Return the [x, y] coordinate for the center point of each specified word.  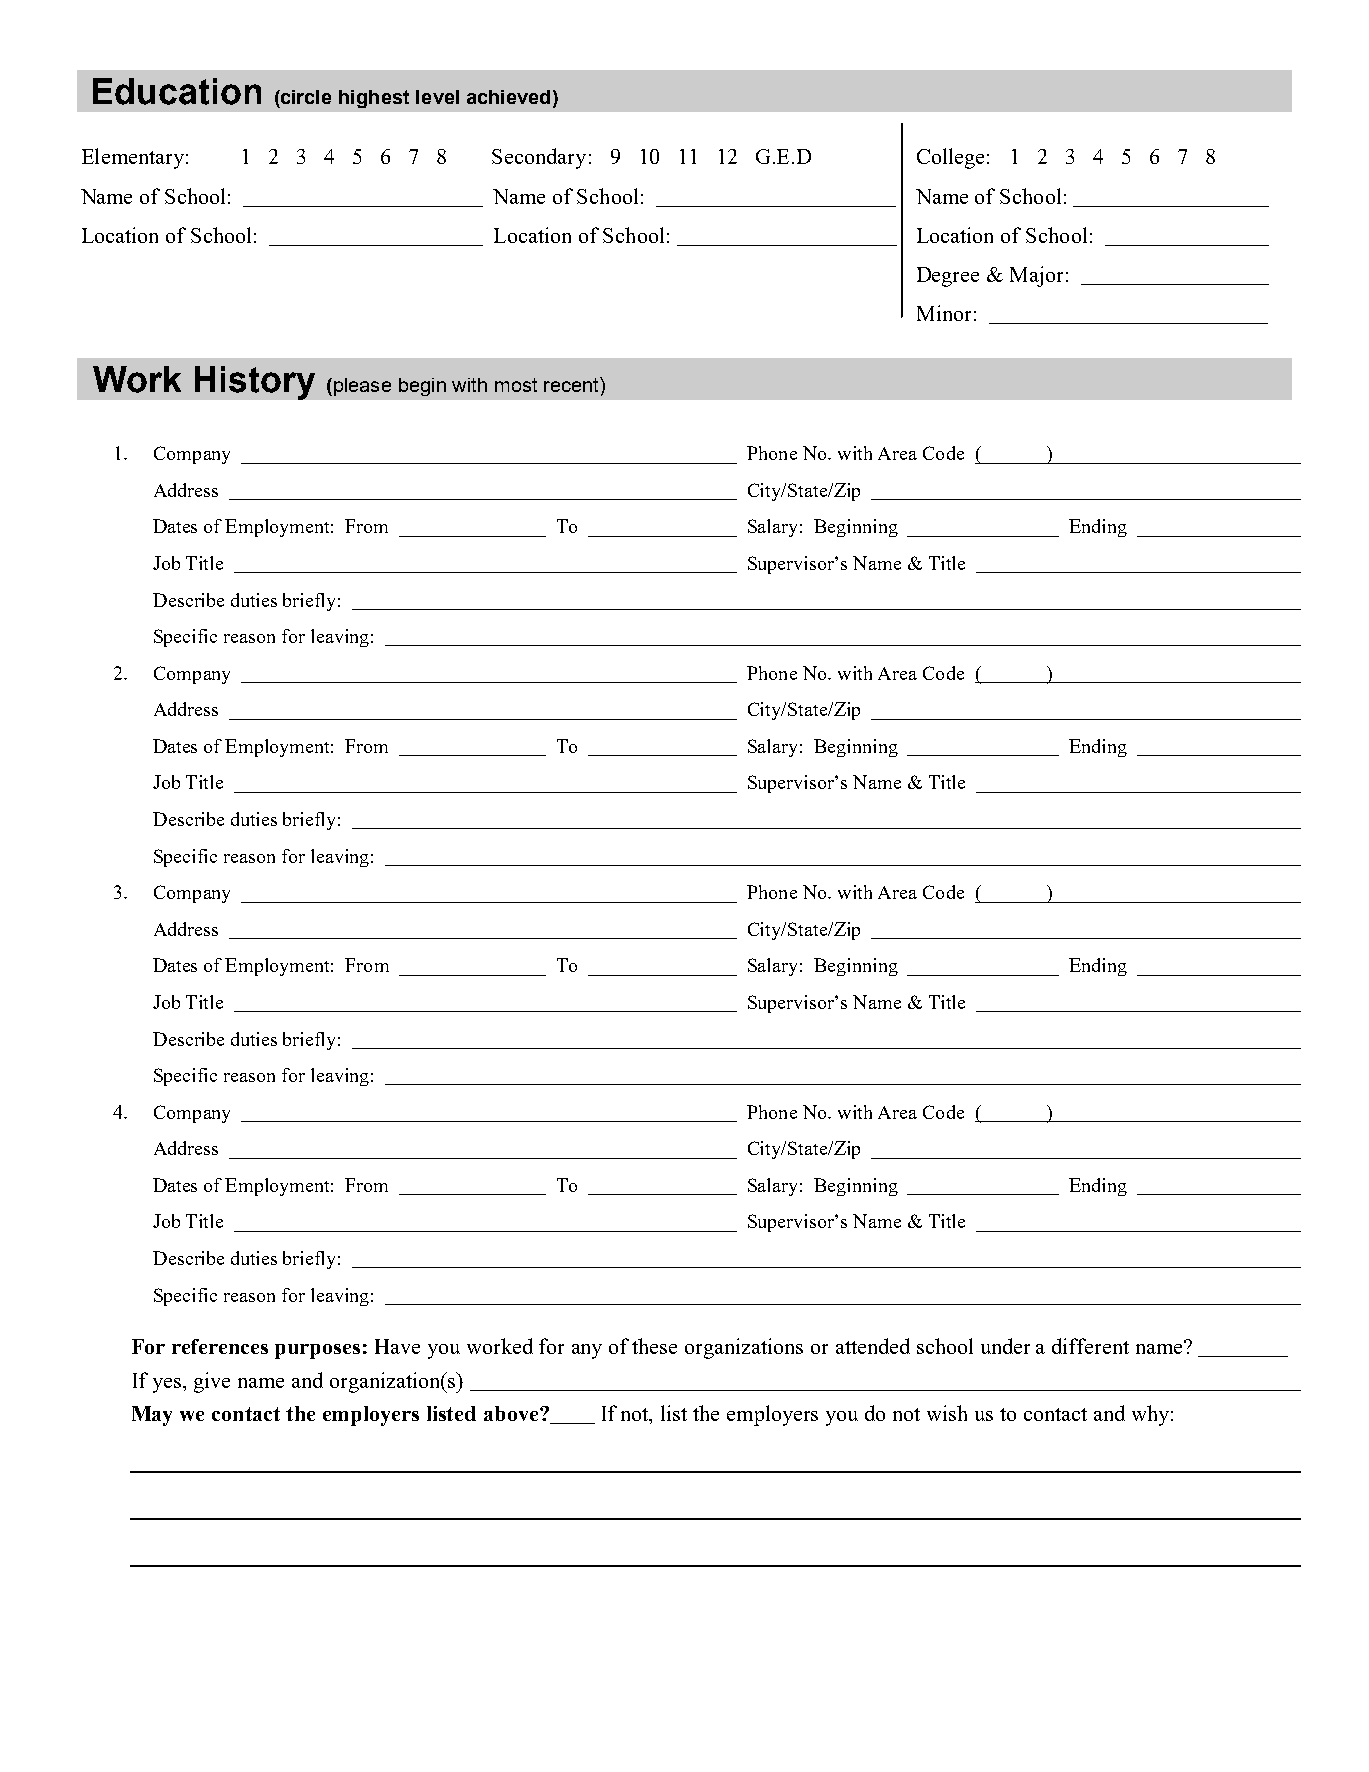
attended [873, 1346]
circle [305, 97]
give [212, 1382]
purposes [317, 1351]
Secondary [539, 158]
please [362, 387]
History [255, 383]
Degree [948, 277]
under [1005, 1346]
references [220, 1346]
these [654, 1346]
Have [397, 1346]
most [516, 385]
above [512, 1413]
